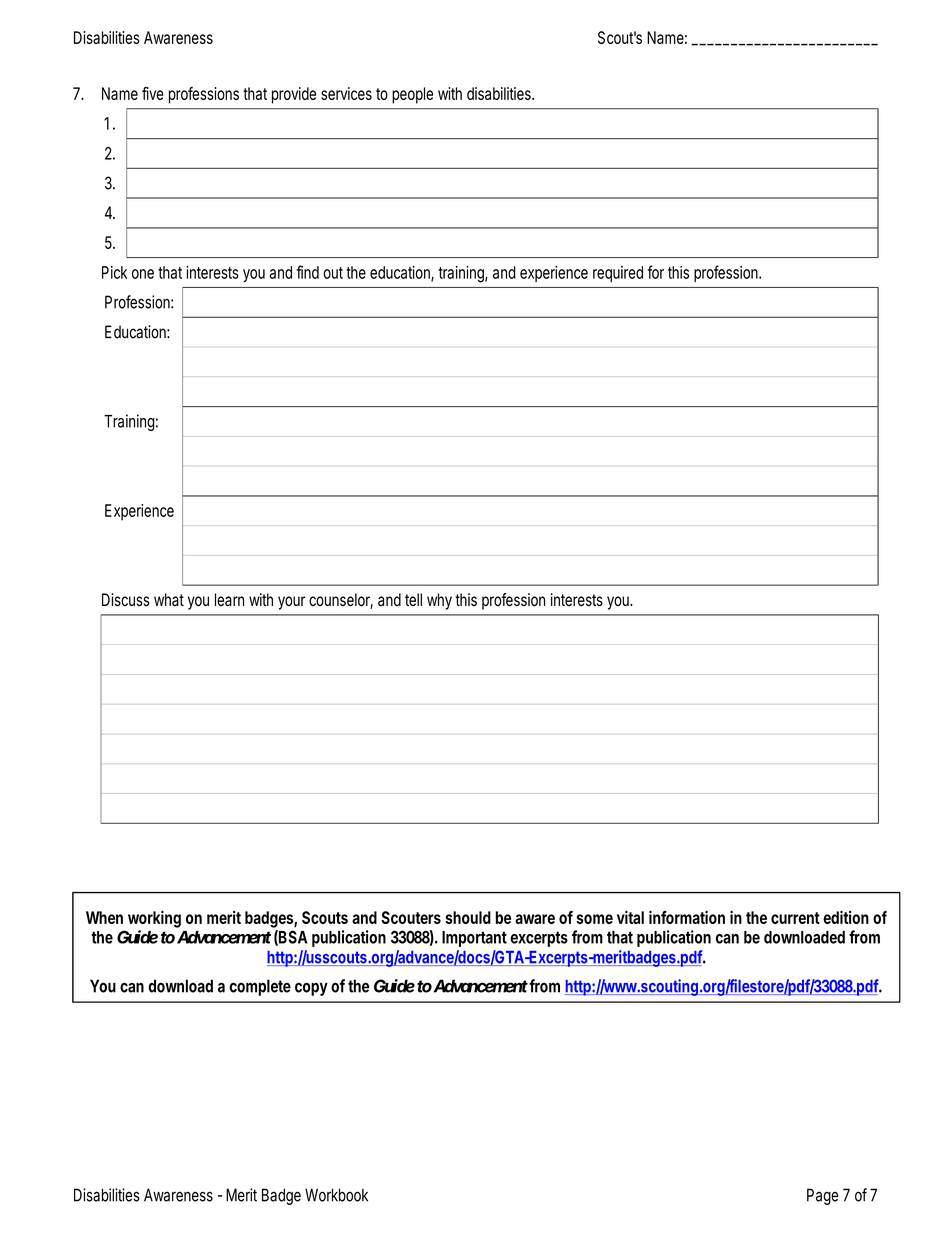 This image has width=952, height=1233. Describe the element at coordinates (439, 601) in the image. I see `why` at that location.
